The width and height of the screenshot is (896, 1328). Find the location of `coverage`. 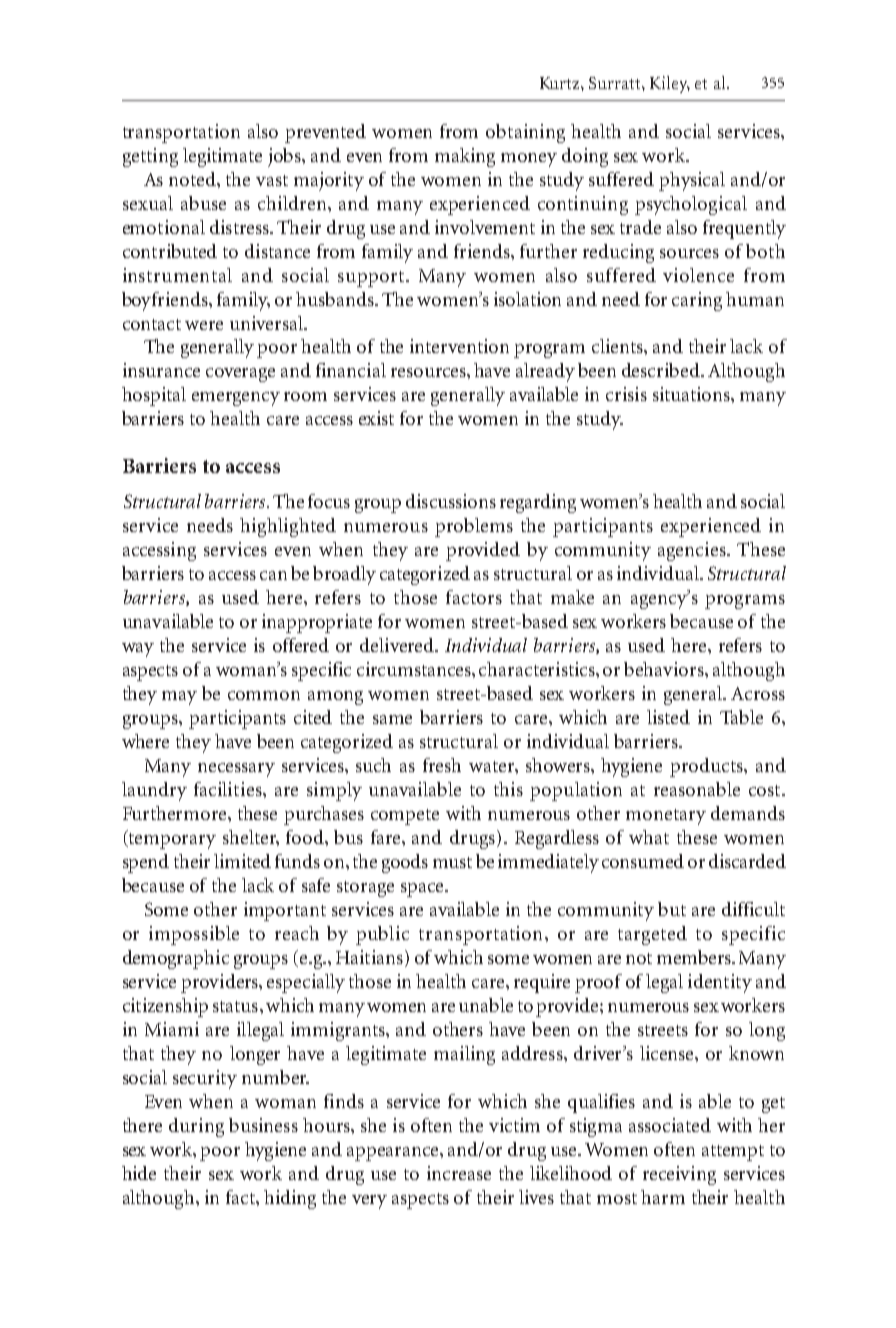

coverage is located at coordinates (240, 375).
